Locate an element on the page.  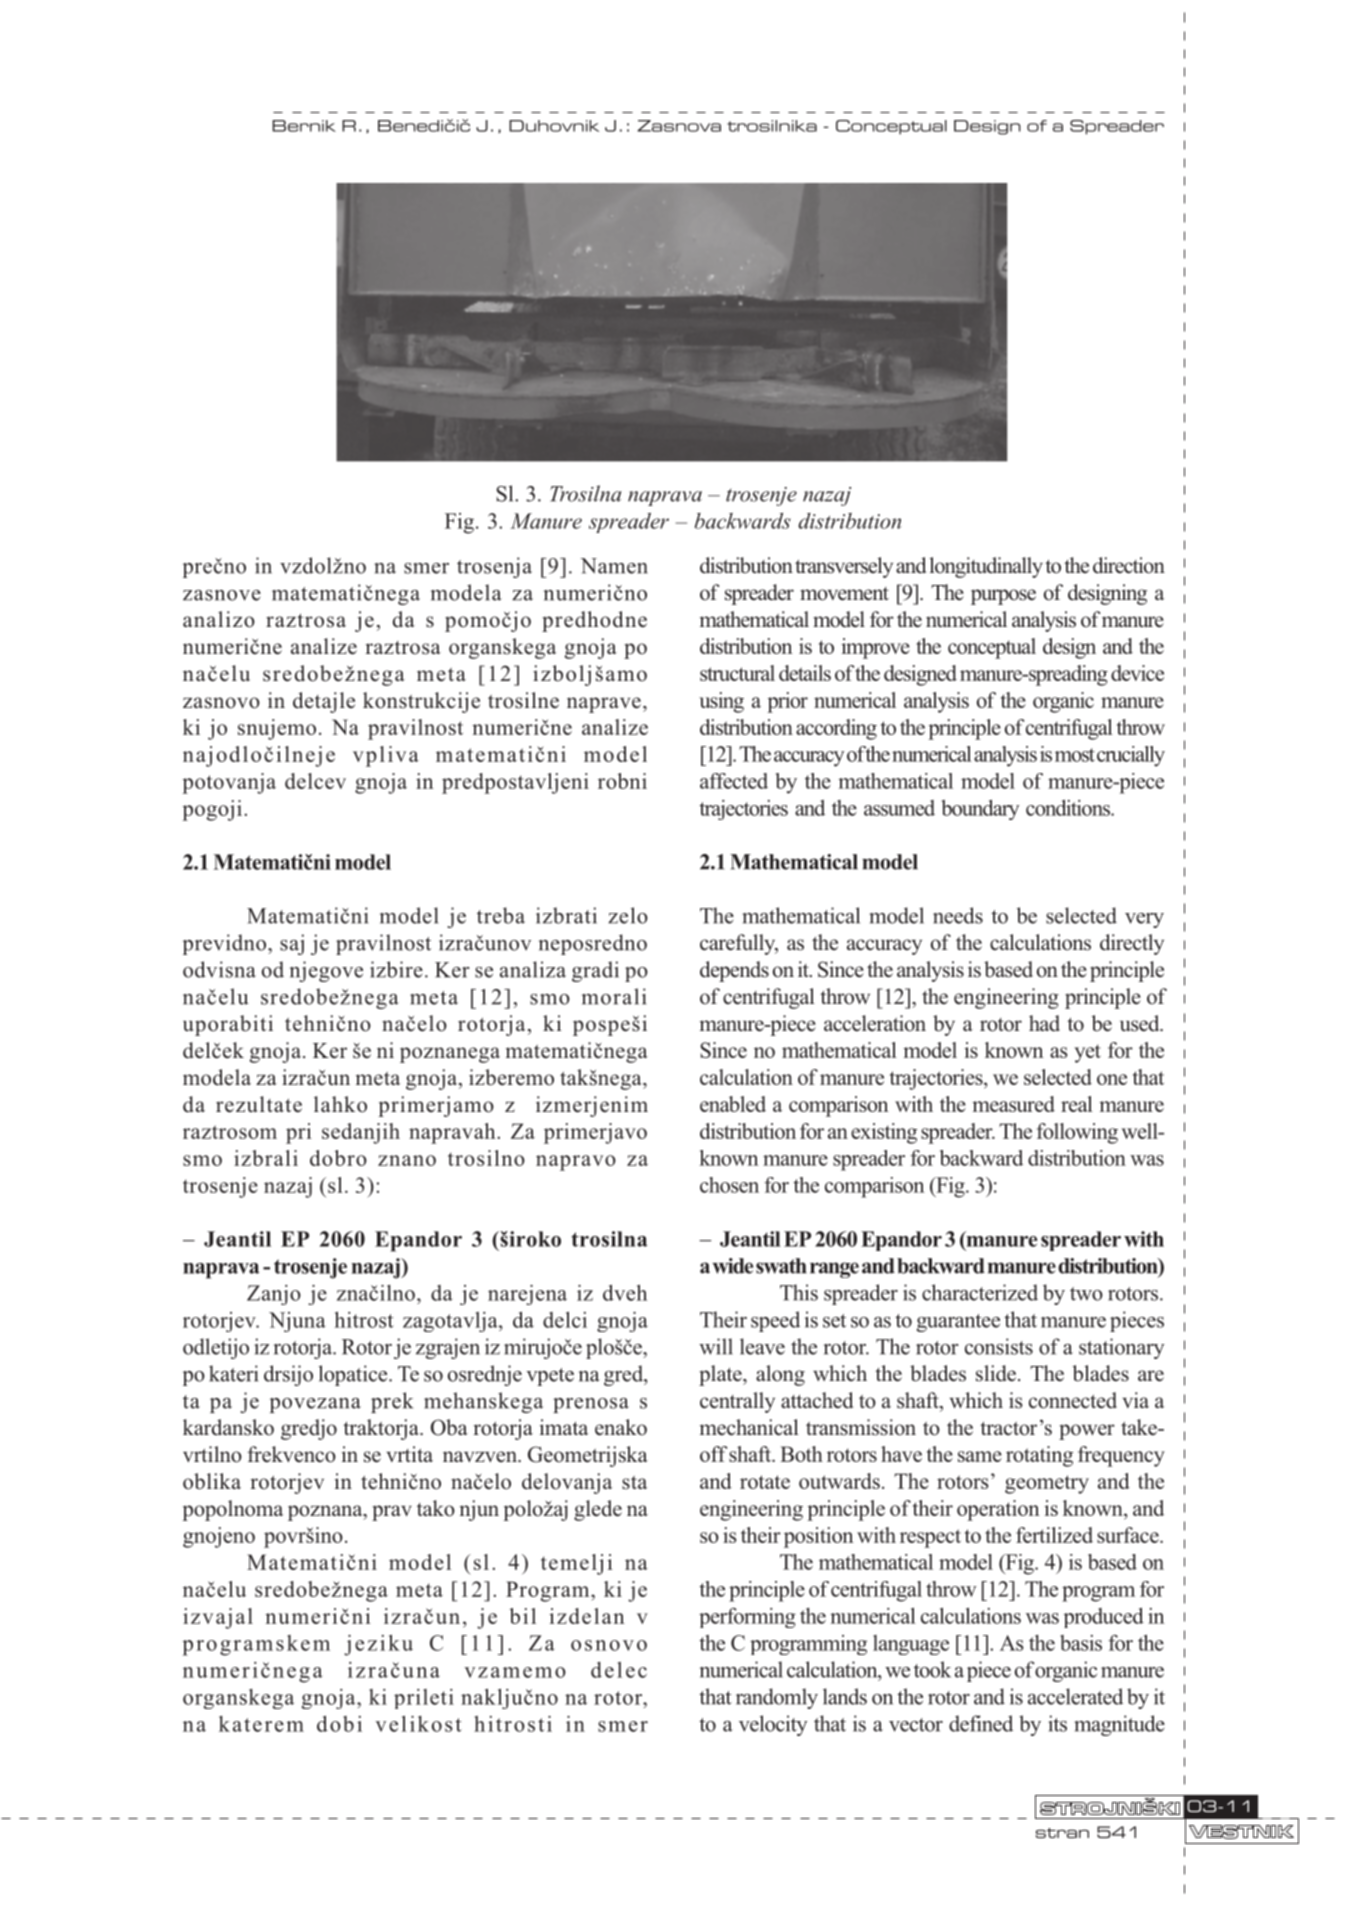
depends is located at coordinates (734, 971).
